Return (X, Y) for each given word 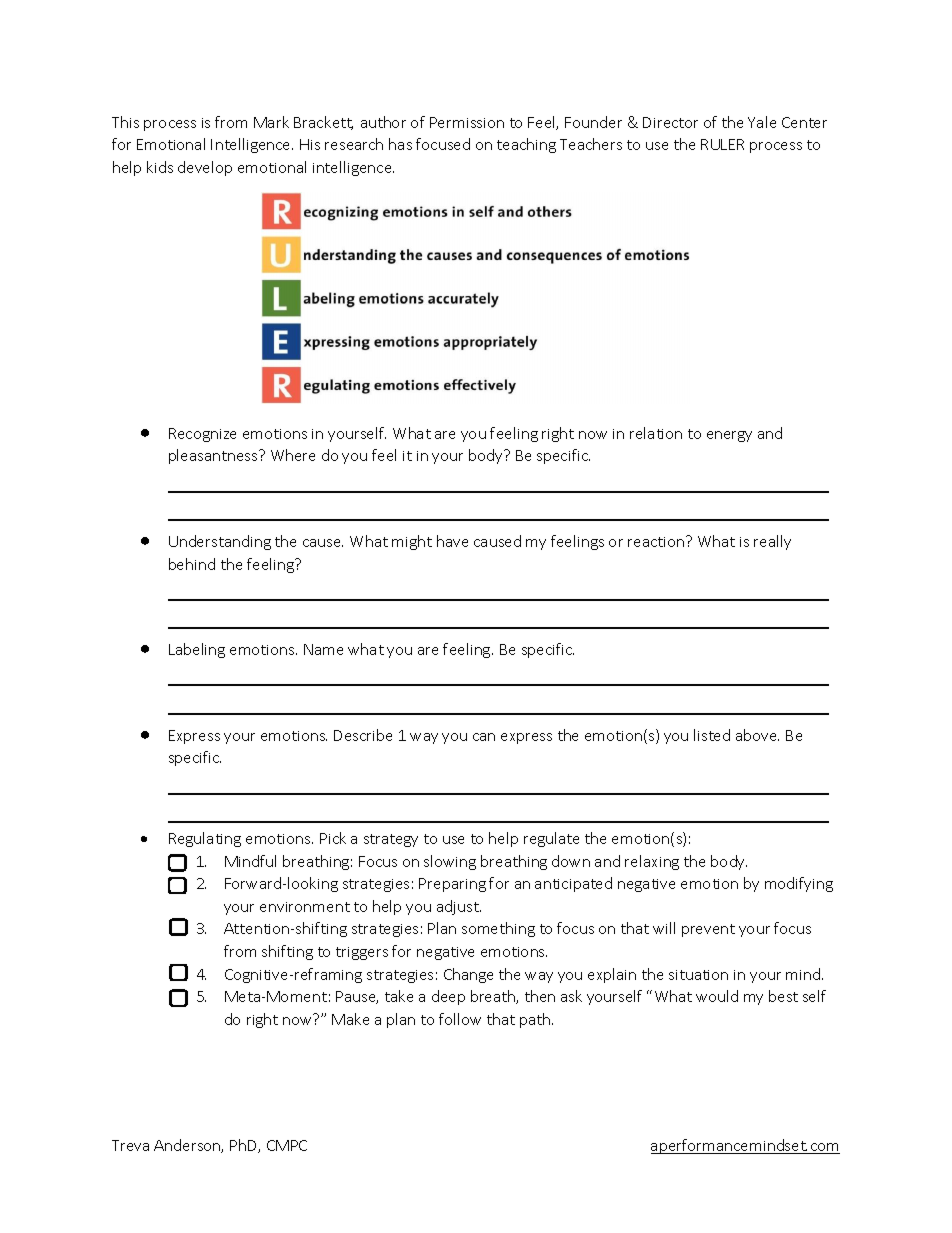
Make (350, 1019)
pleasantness (214, 456)
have (452, 541)
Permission (467, 122)
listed (712, 735)
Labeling (197, 650)
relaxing (652, 862)
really (772, 542)
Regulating (205, 839)
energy (729, 436)
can (484, 737)
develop (205, 168)
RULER (722, 144)
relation (656, 433)
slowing (450, 862)
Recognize (202, 435)
